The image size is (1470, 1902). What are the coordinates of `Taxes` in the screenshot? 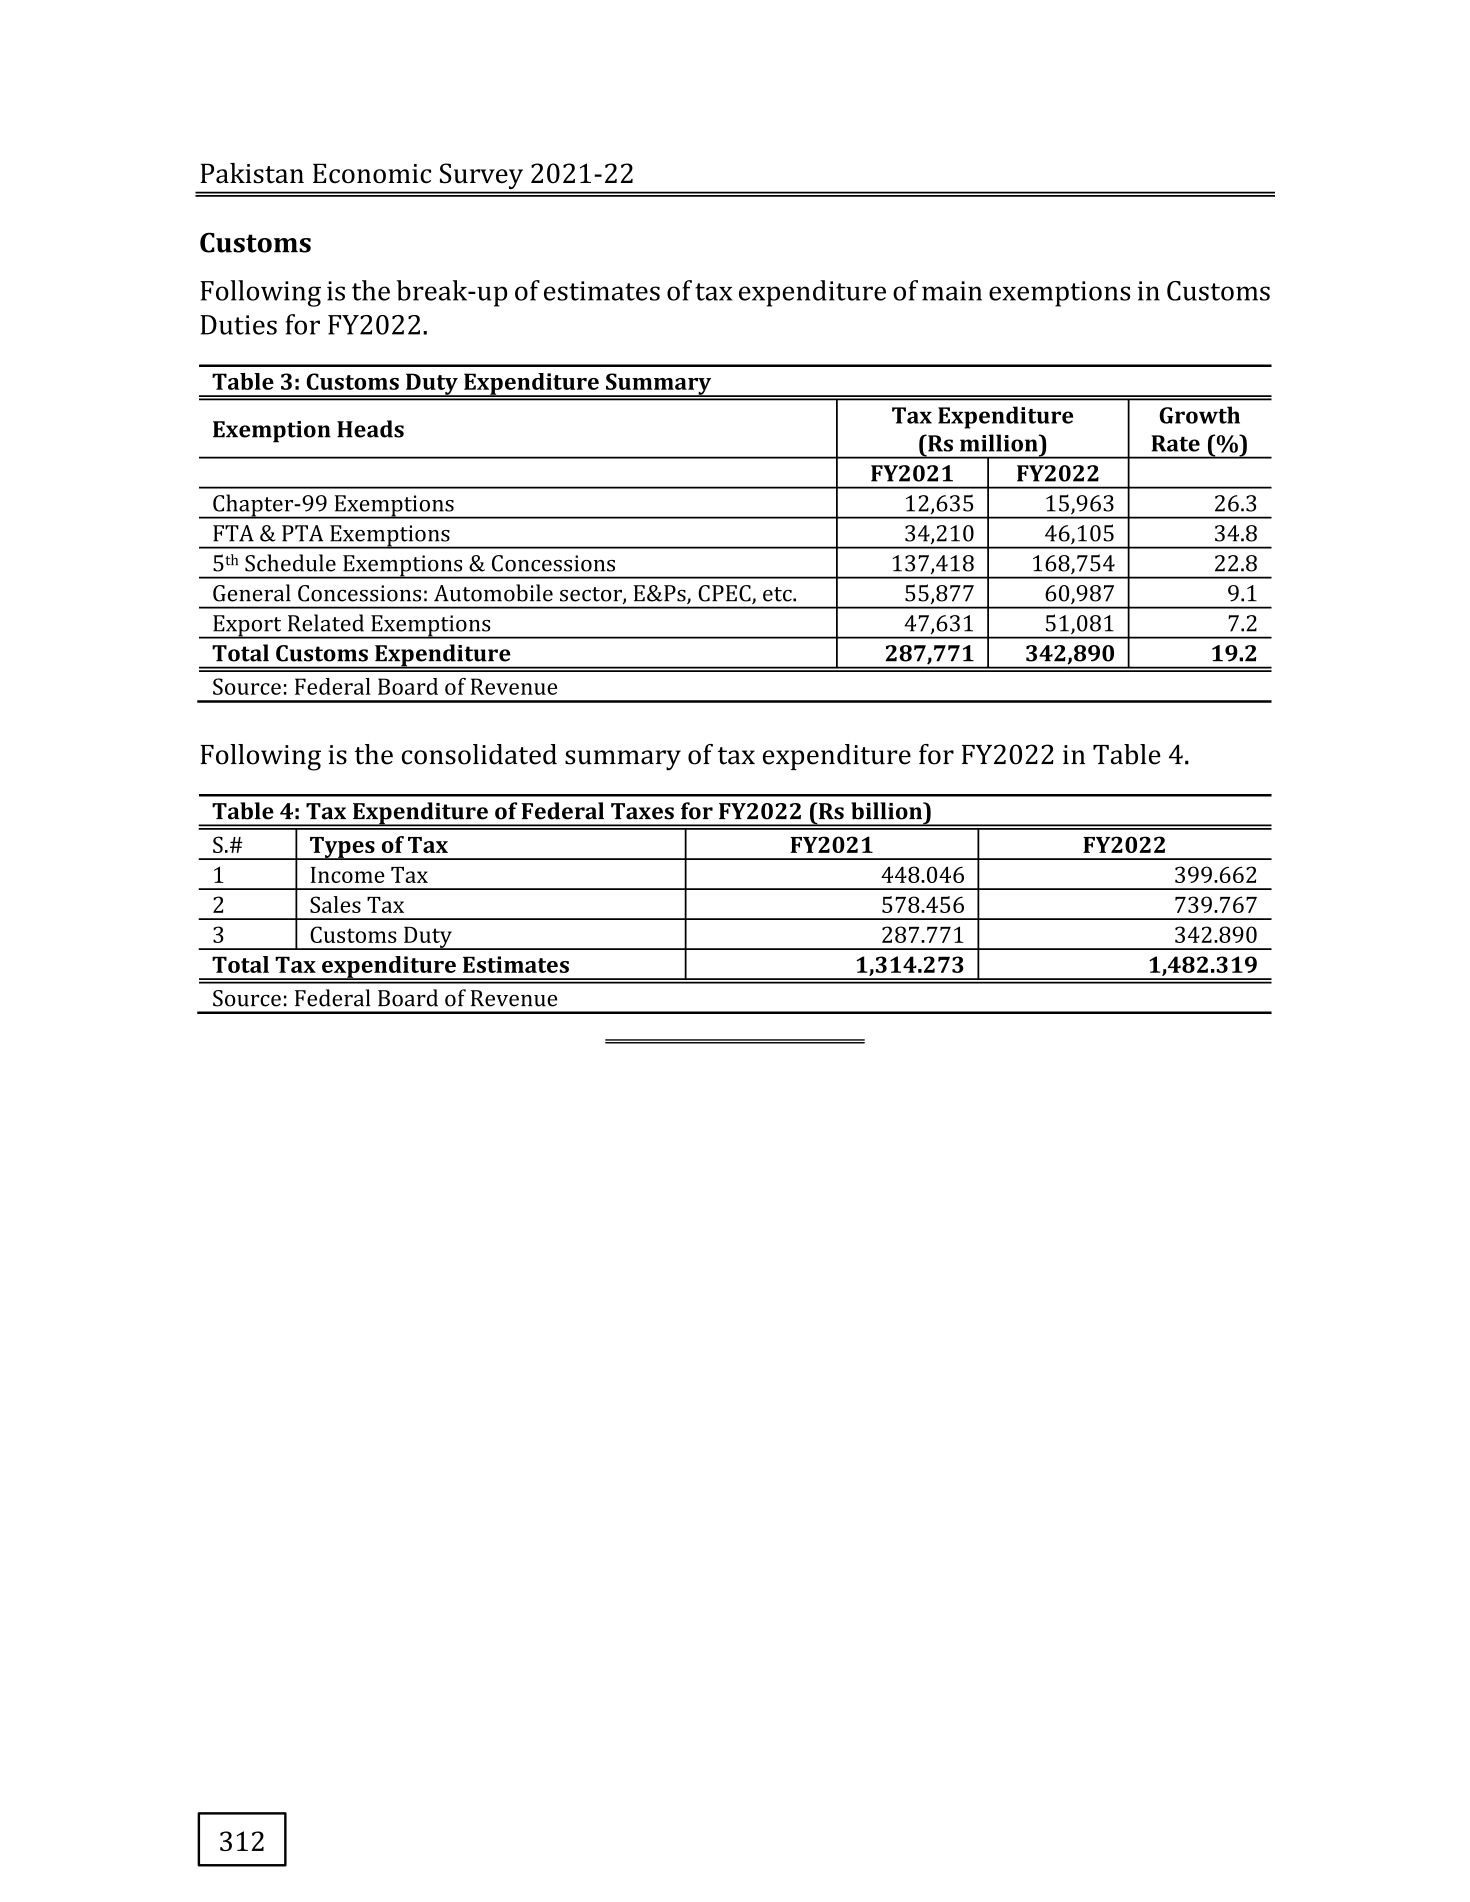 It's located at (642, 811).
